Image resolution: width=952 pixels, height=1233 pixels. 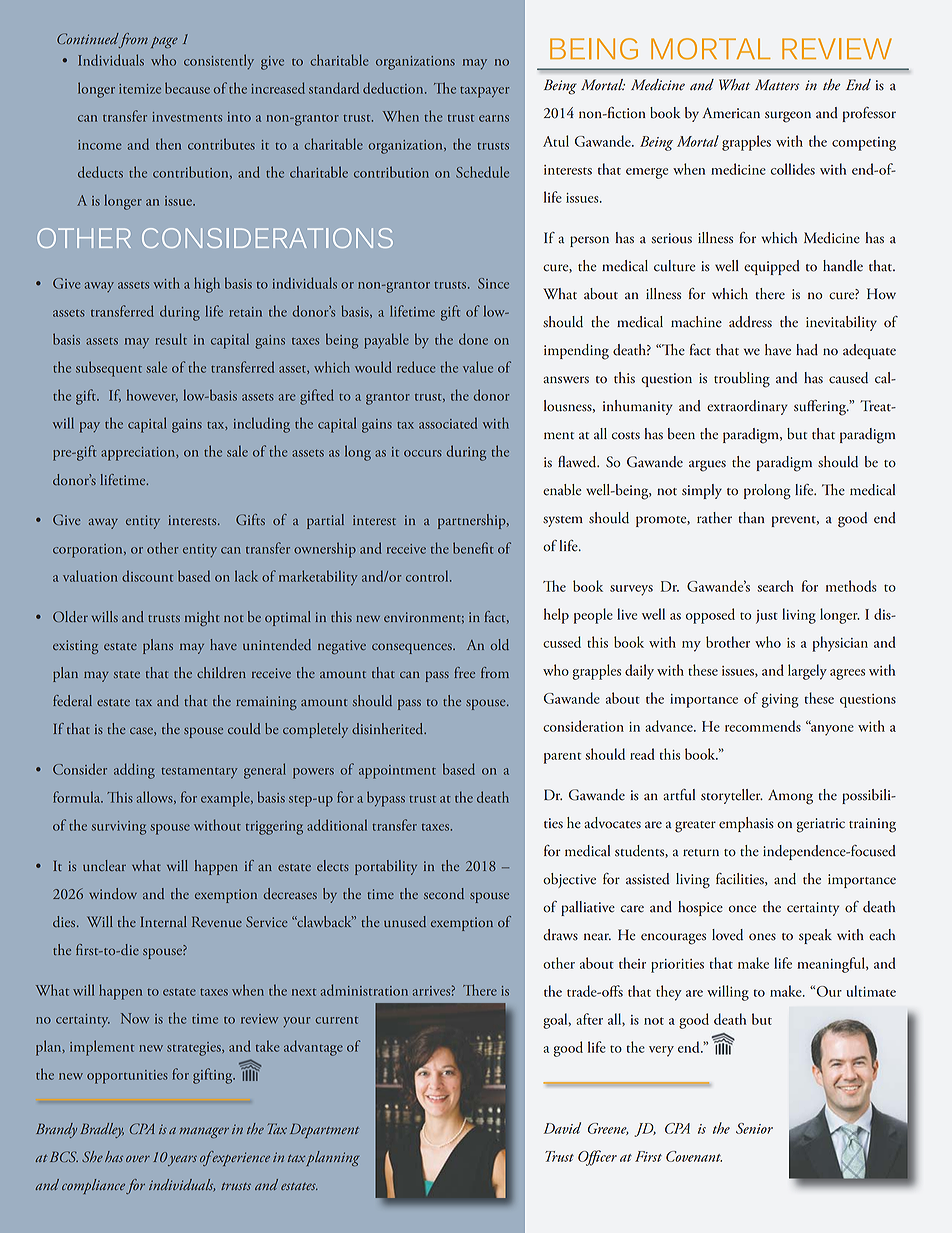 I want to click on itemize, so click(x=140, y=89).
